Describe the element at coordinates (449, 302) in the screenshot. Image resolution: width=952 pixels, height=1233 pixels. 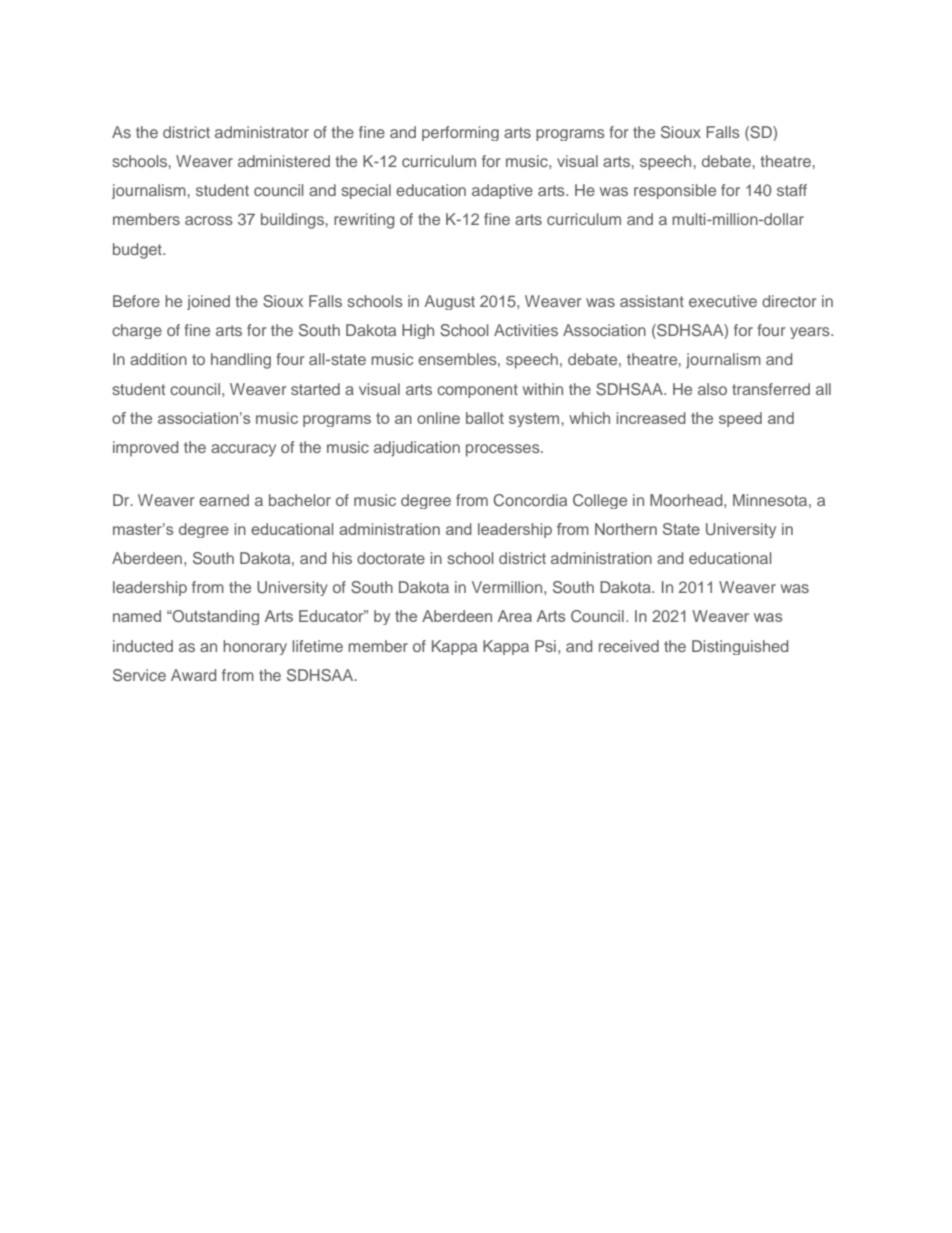
I see `August` at that location.
